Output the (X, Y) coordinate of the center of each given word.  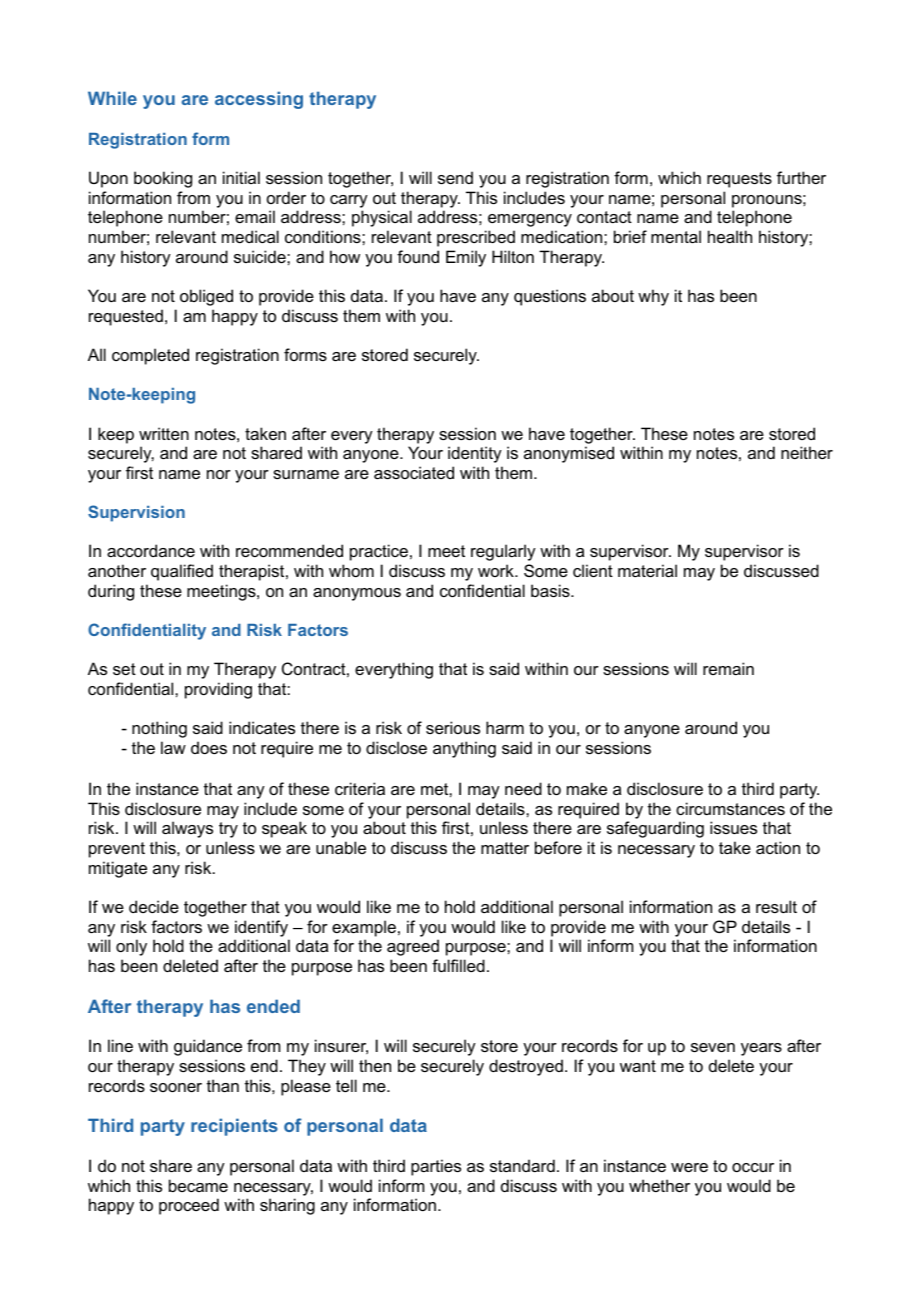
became (198, 1185)
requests (739, 180)
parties (436, 1167)
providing (218, 690)
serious (453, 727)
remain (728, 668)
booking (163, 179)
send (455, 177)
